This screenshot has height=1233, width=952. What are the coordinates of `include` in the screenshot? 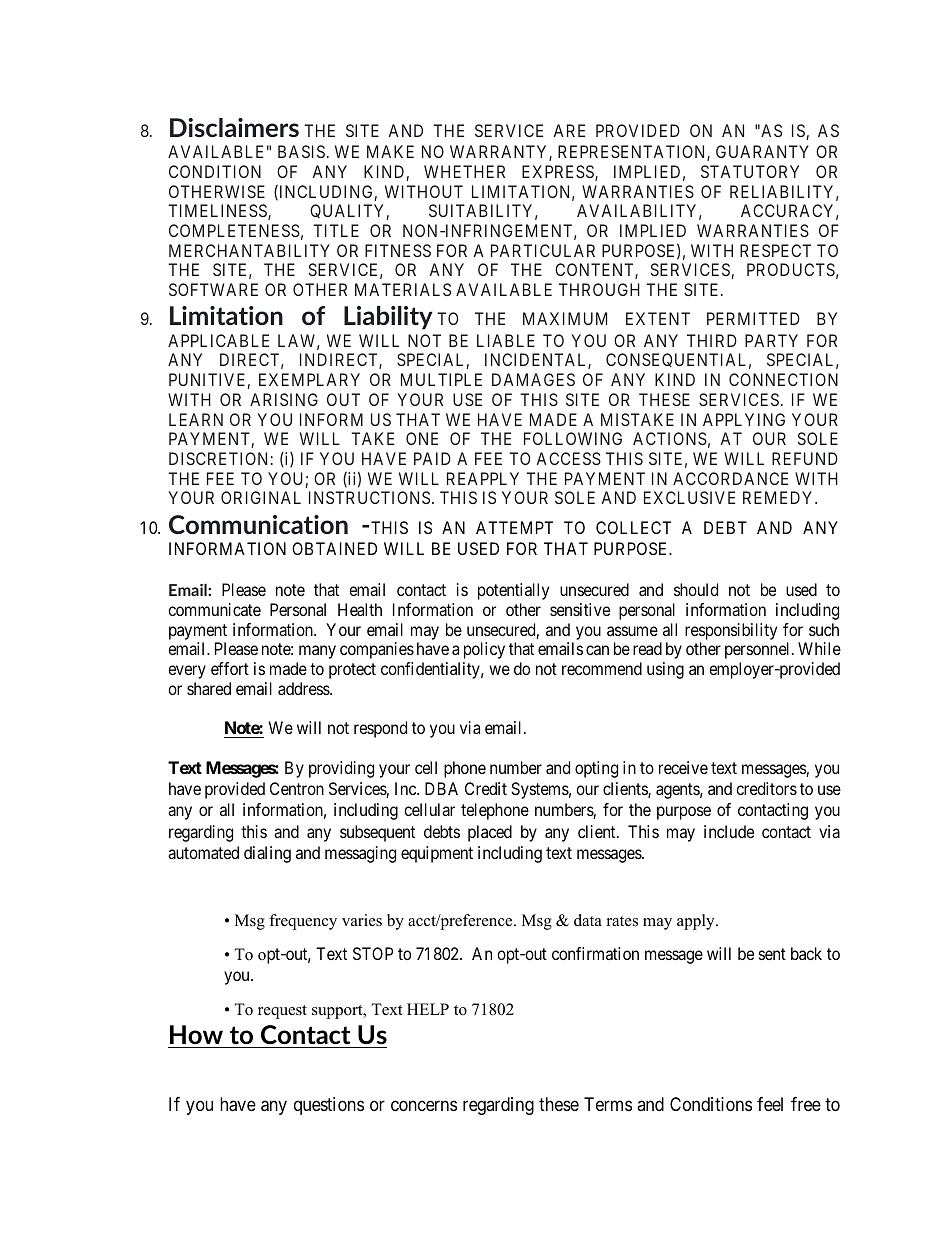 It's located at (729, 831).
